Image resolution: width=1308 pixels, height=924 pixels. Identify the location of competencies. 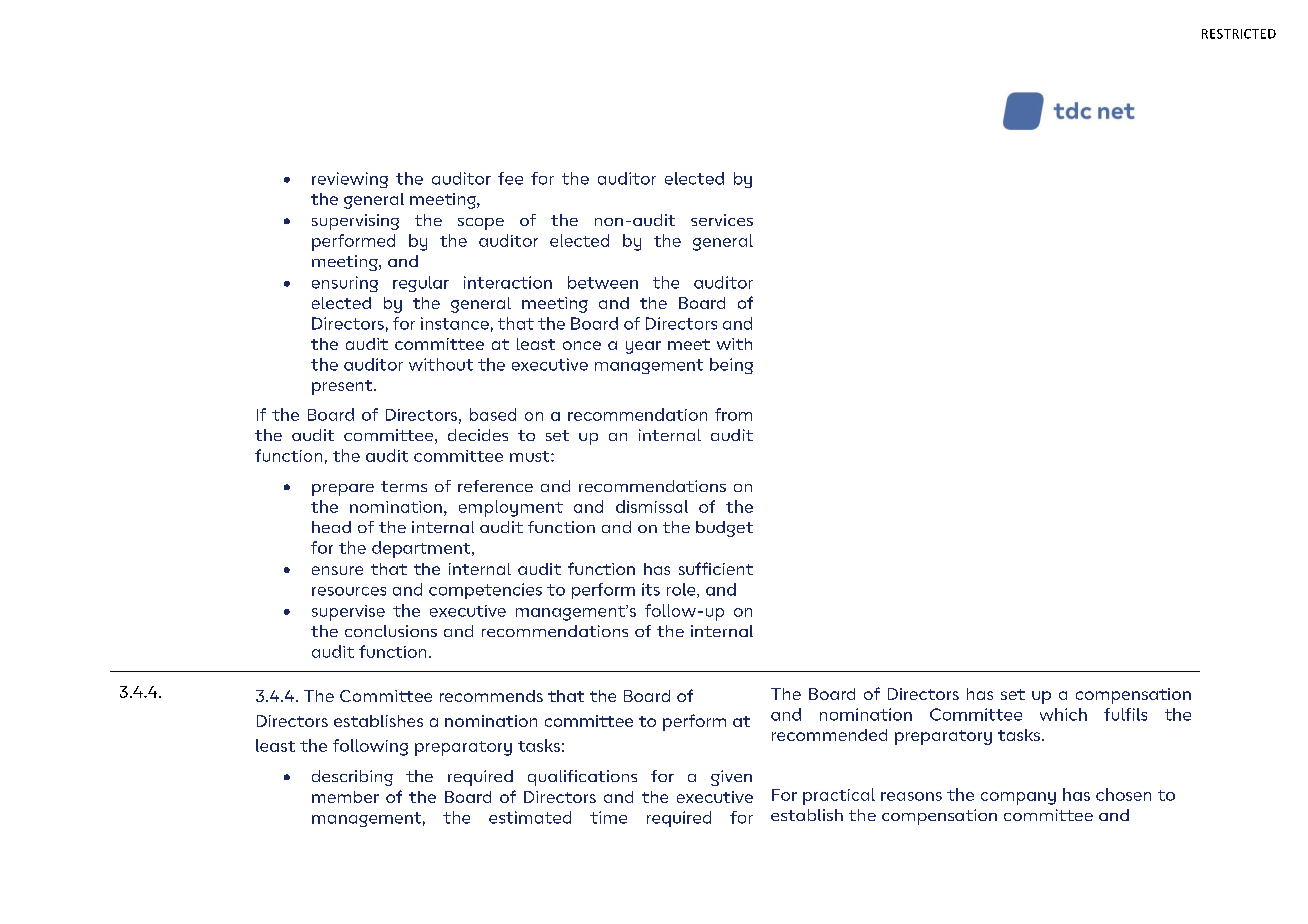
(485, 591).
